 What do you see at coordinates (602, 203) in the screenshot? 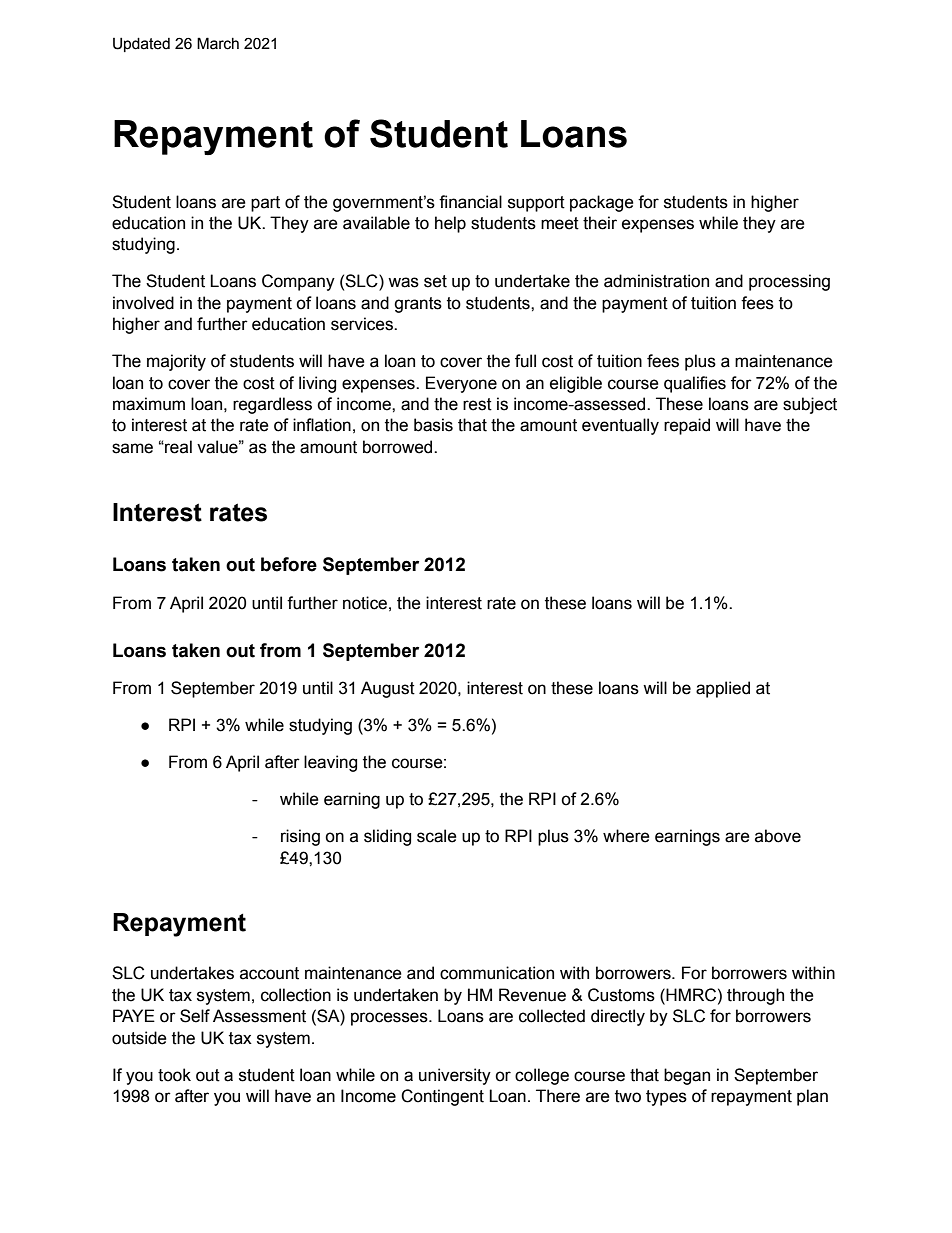
I see `package` at bounding box center [602, 203].
